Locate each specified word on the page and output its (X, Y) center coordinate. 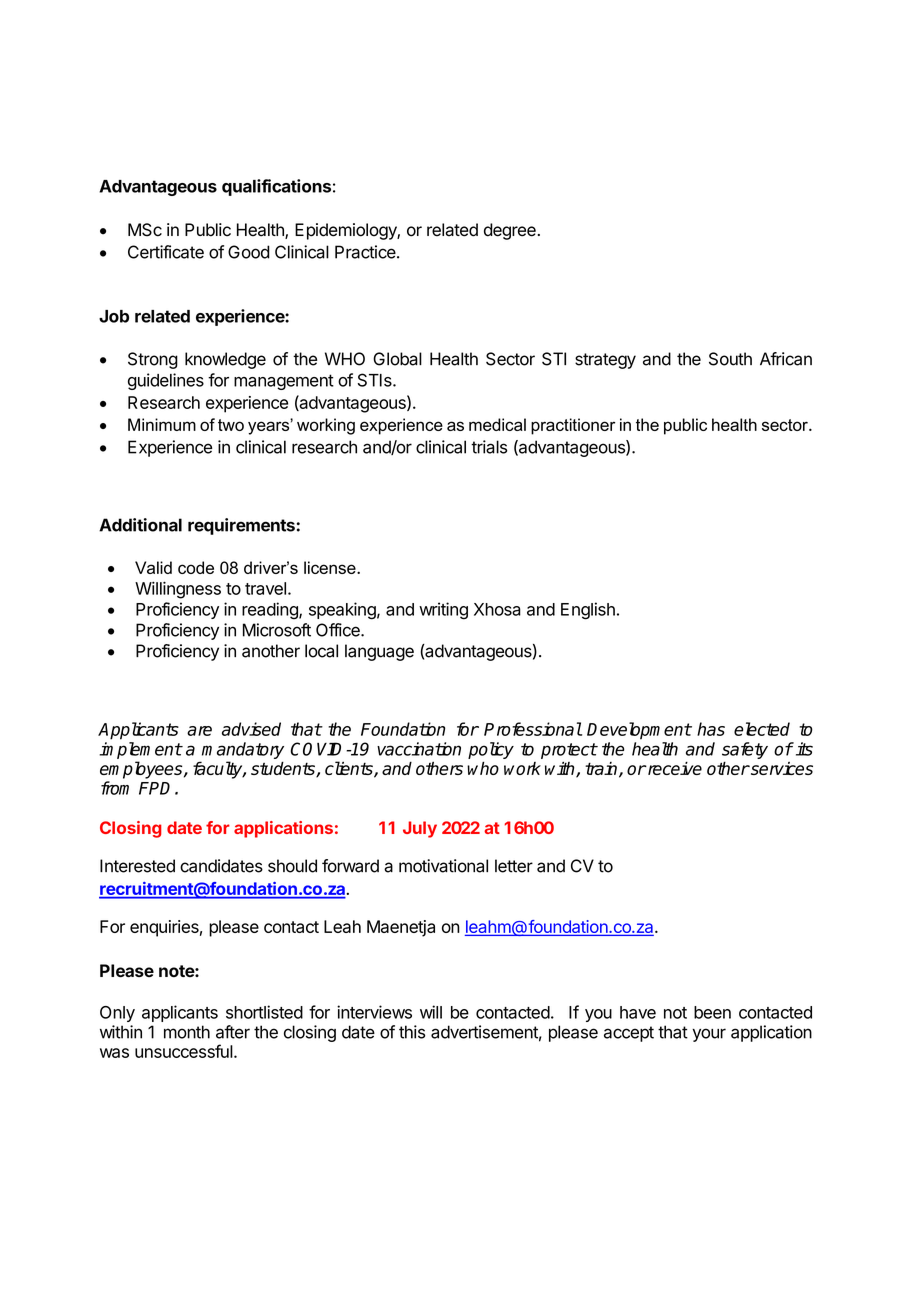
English (588, 611)
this (412, 1032)
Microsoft (277, 630)
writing (443, 611)
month (187, 1032)
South (730, 359)
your (709, 1035)
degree (510, 231)
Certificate (166, 252)
